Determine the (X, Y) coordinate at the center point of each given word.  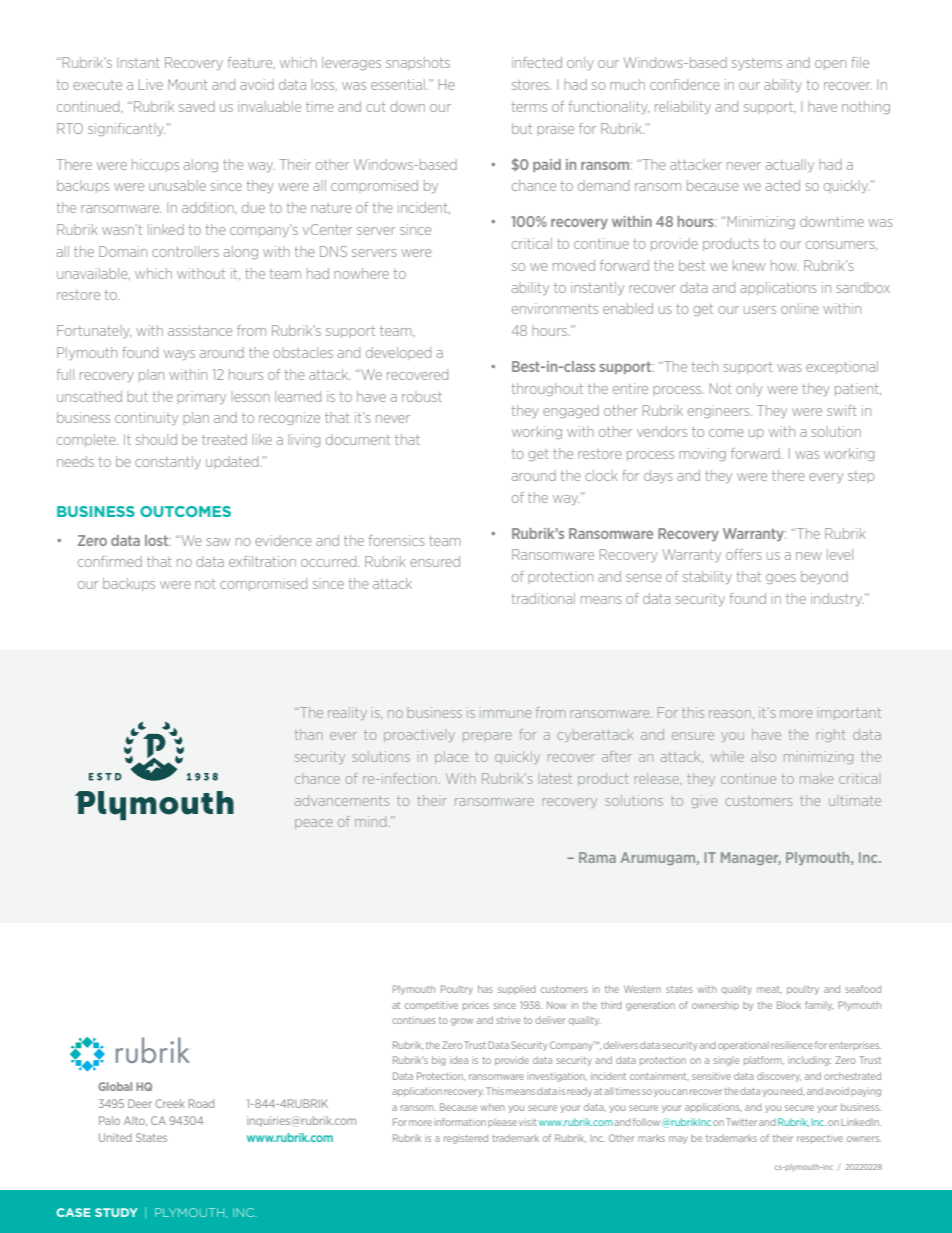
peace (314, 824)
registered (466, 1139)
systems (757, 64)
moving (702, 454)
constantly (168, 462)
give (704, 801)
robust (422, 396)
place (451, 757)
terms (529, 107)
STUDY (116, 1212)
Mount (188, 84)
